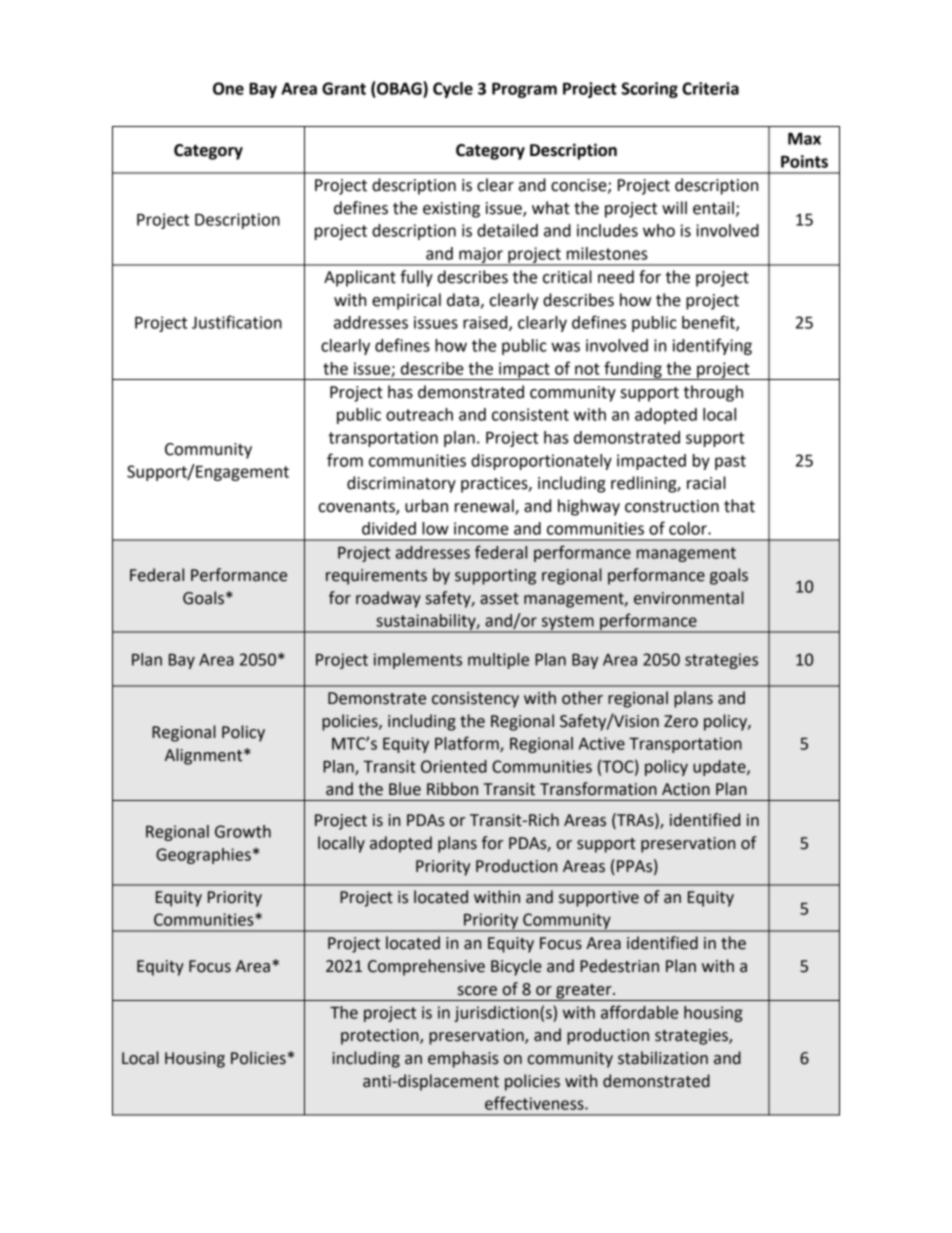 This screenshot has width=952, height=1233. Describe the element at coordinates (686, 789) in the screenshot. I see `Action` at that location.
